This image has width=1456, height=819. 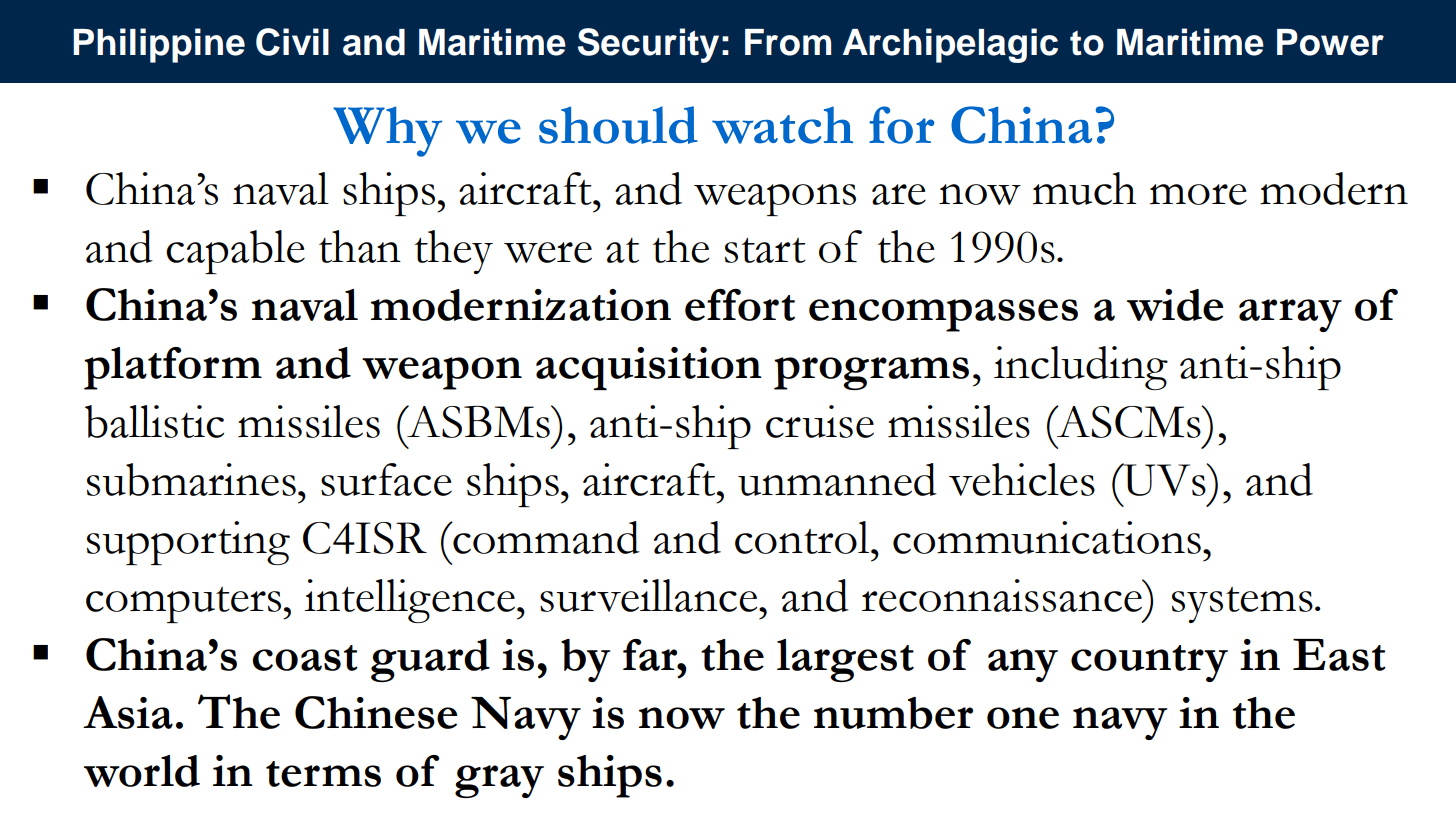 I want to click on capable, so click(x=235, y=252).
